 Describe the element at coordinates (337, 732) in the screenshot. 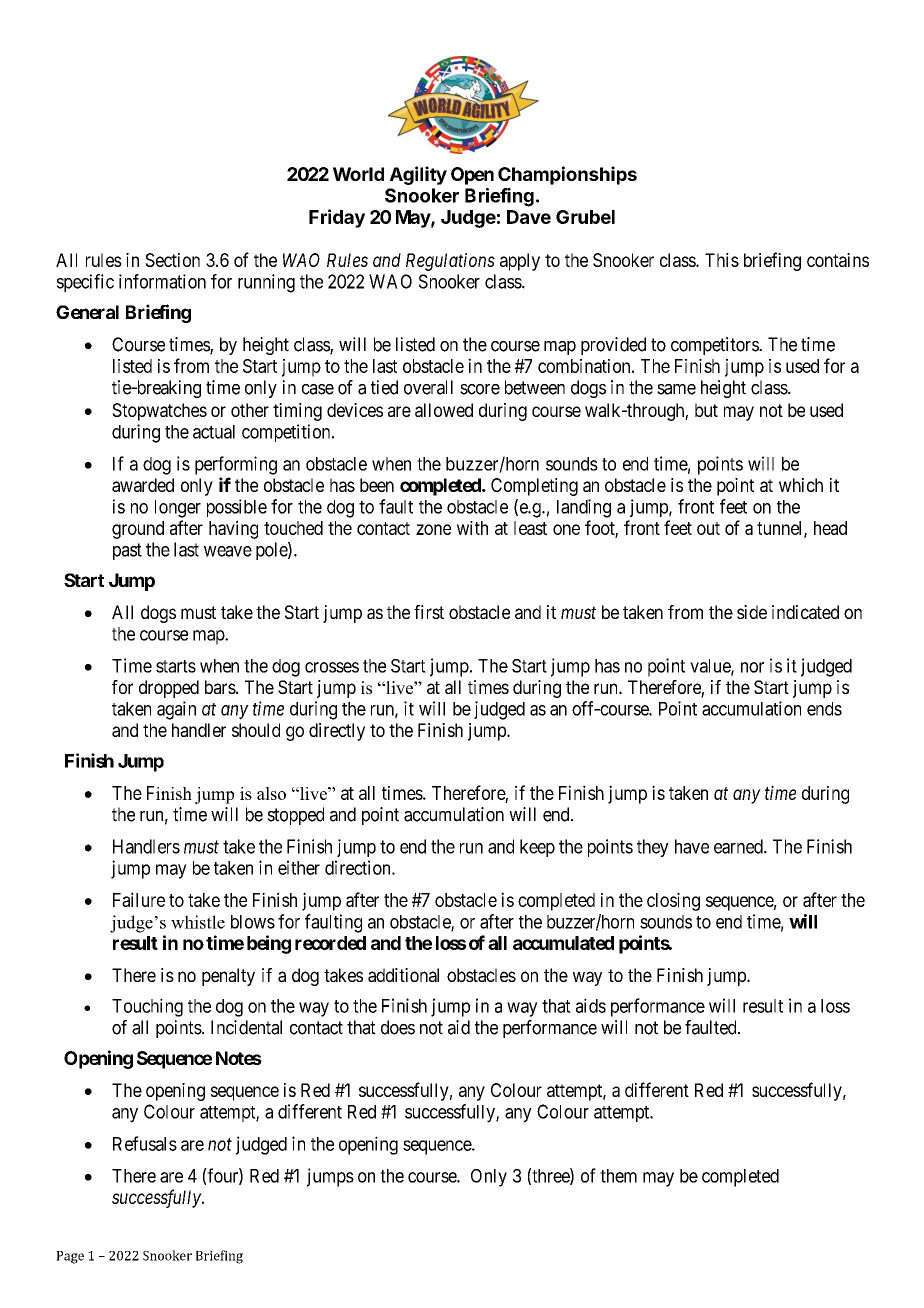

I see `directly` at that location.
